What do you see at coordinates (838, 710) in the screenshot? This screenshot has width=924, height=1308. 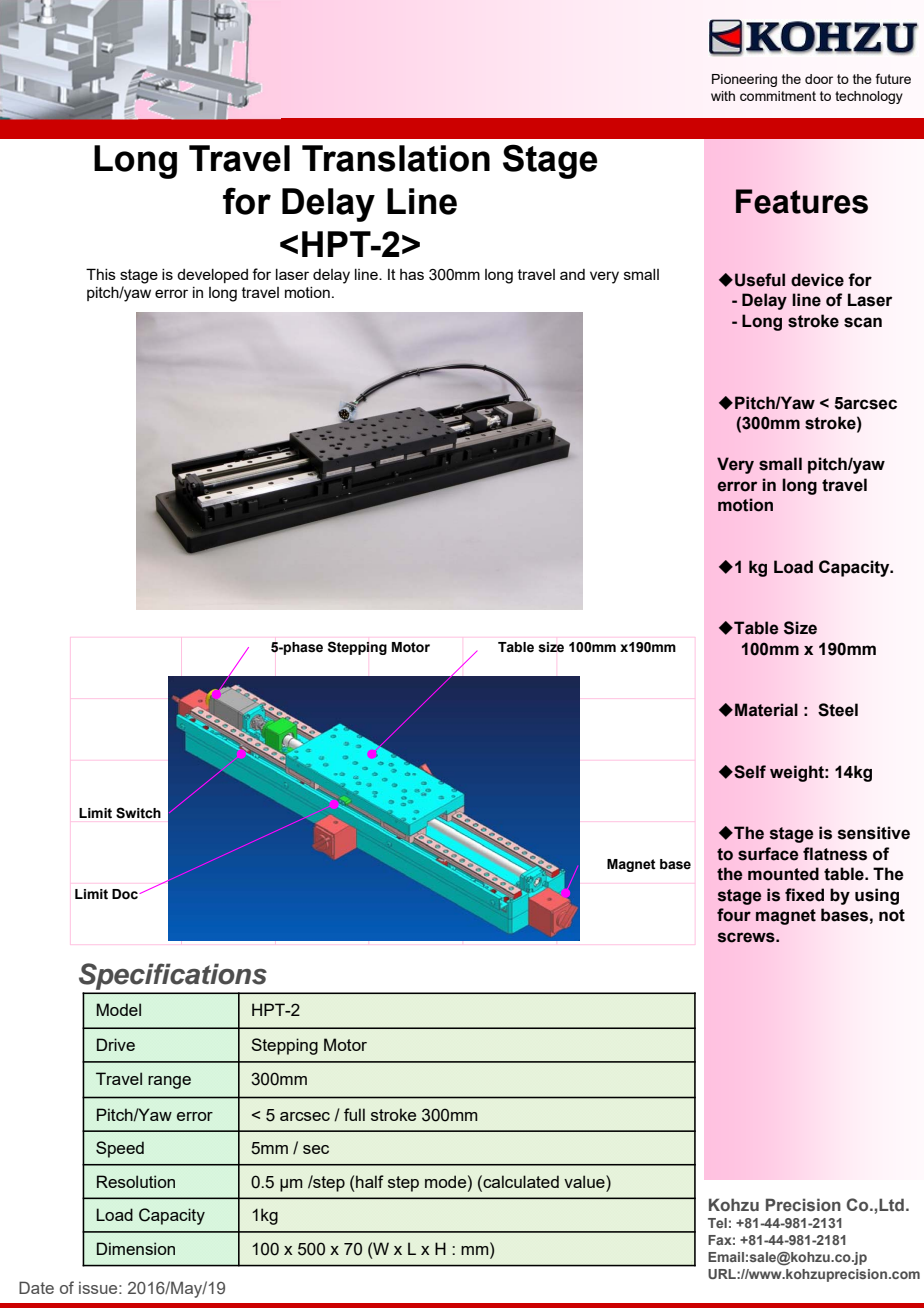 I see `Steel` at bounding box center [838, 710].
